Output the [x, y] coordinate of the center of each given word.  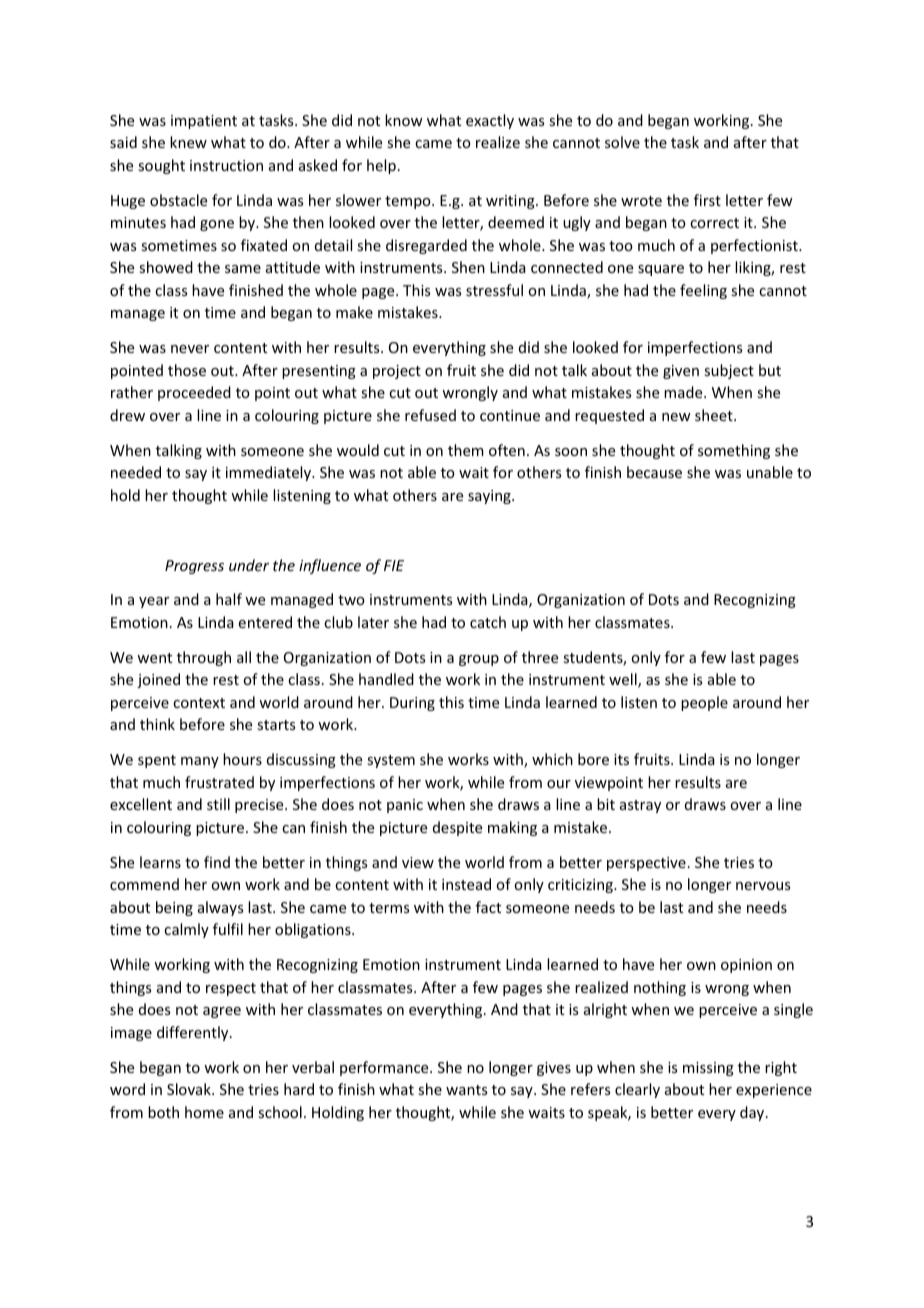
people [704, 703]
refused [430, 415]
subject [729, 371]
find [217, 862]
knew [188, 142]
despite [457, 828]
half [229, 599]
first [707, 200]
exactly [490, 121]
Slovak [190, 1089]
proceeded [194, 393]
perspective [646, 864]
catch [488, 622]
